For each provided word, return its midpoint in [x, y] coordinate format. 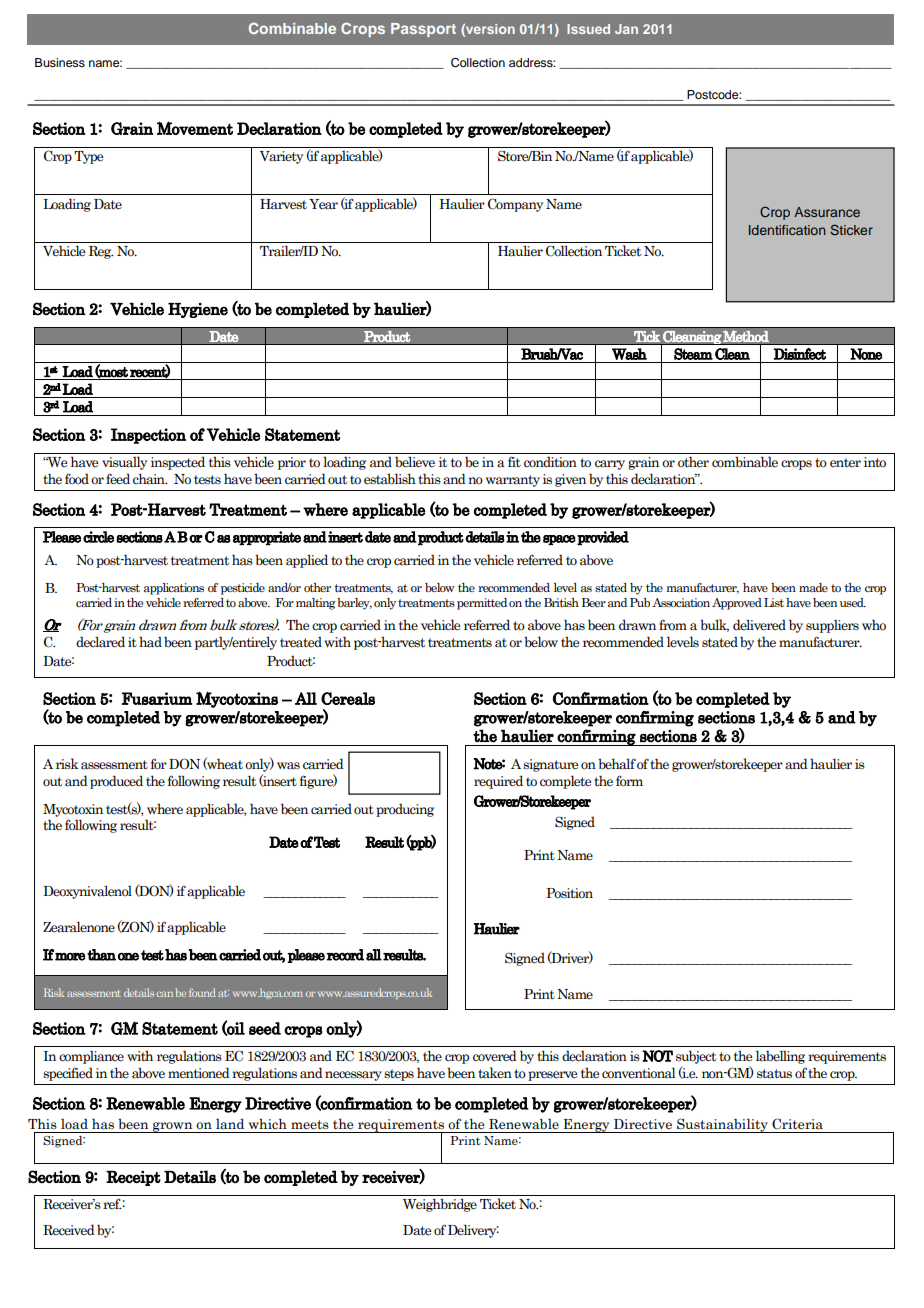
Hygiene [198, 310]
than [101, 955]
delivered [759, 625]
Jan [626, 29]
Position [569, 893]
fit [514, 461]
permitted [482, 604]
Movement [195, 128]
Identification [787, 230]
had [150, 642]
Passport [423, 30]
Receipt [133, 1178]
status [774, 1074]
